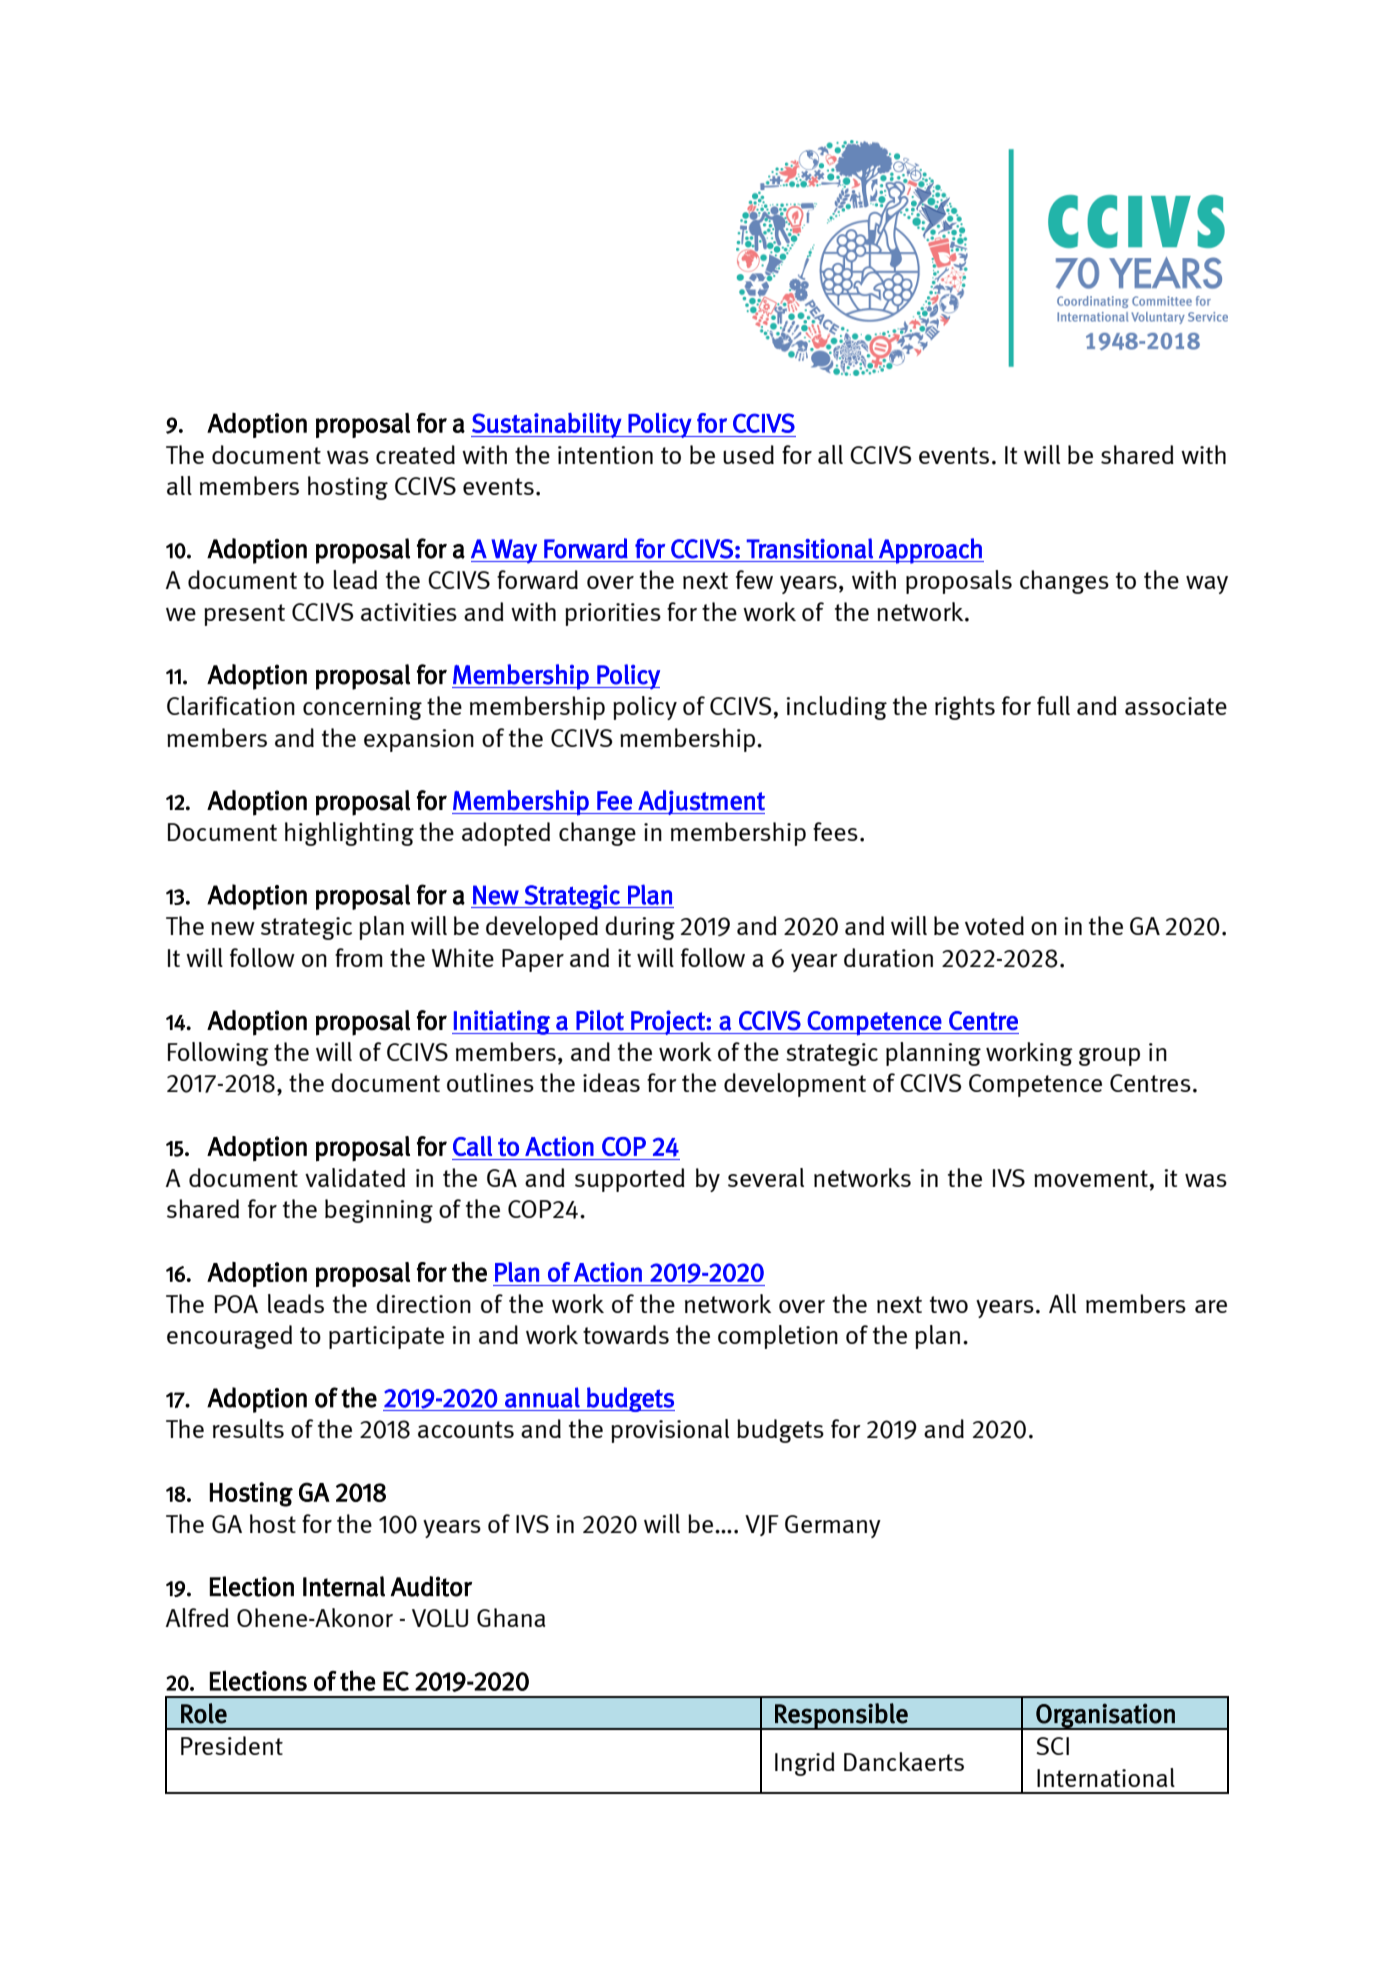 This screenshot has height=1971, width=1394. What do you see at coordinates (415, 454) in the screenshot?
I see `created` at bounding box center [415, 454].
